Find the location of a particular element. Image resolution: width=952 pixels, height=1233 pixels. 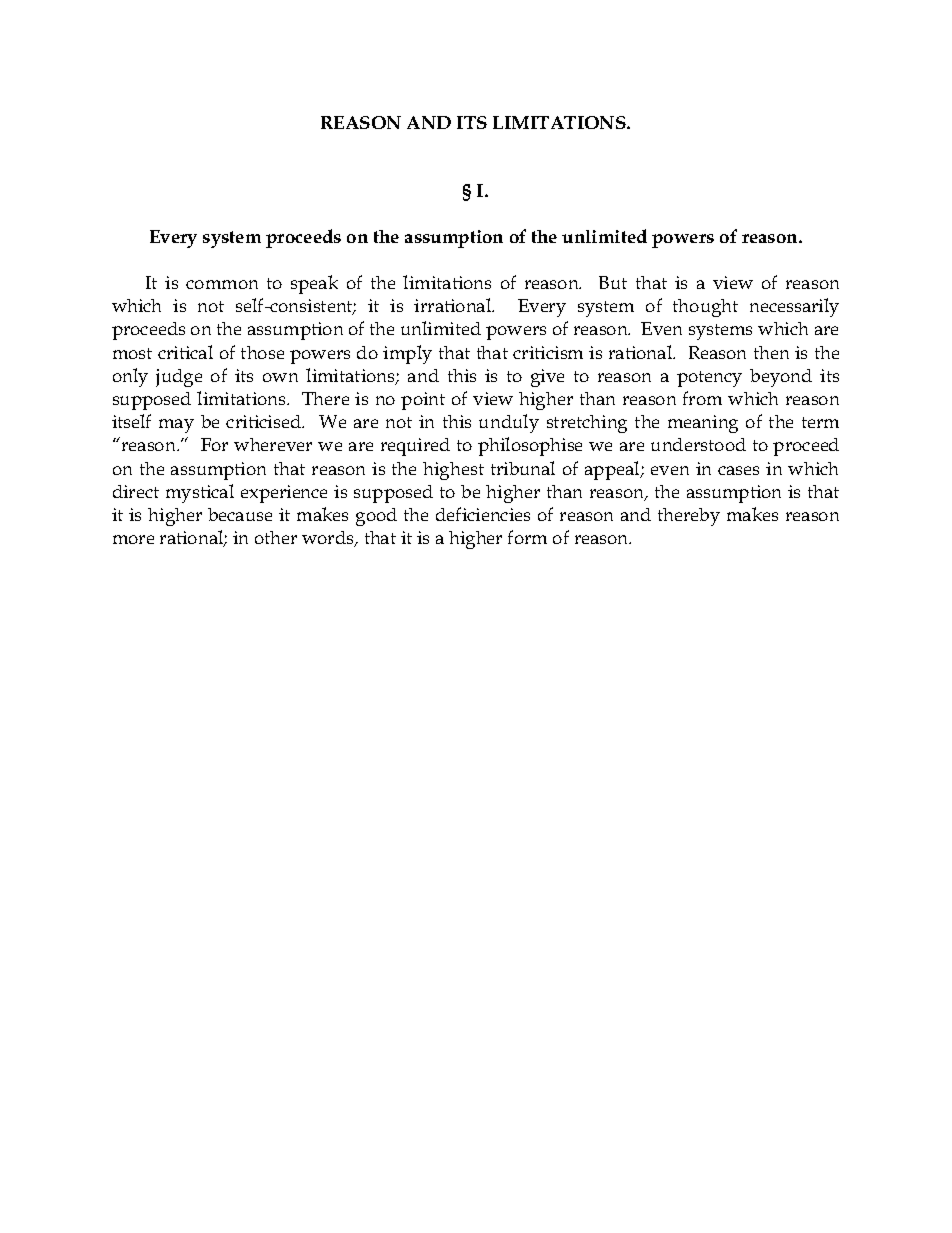

critical is located at coordinates (185, 352).
